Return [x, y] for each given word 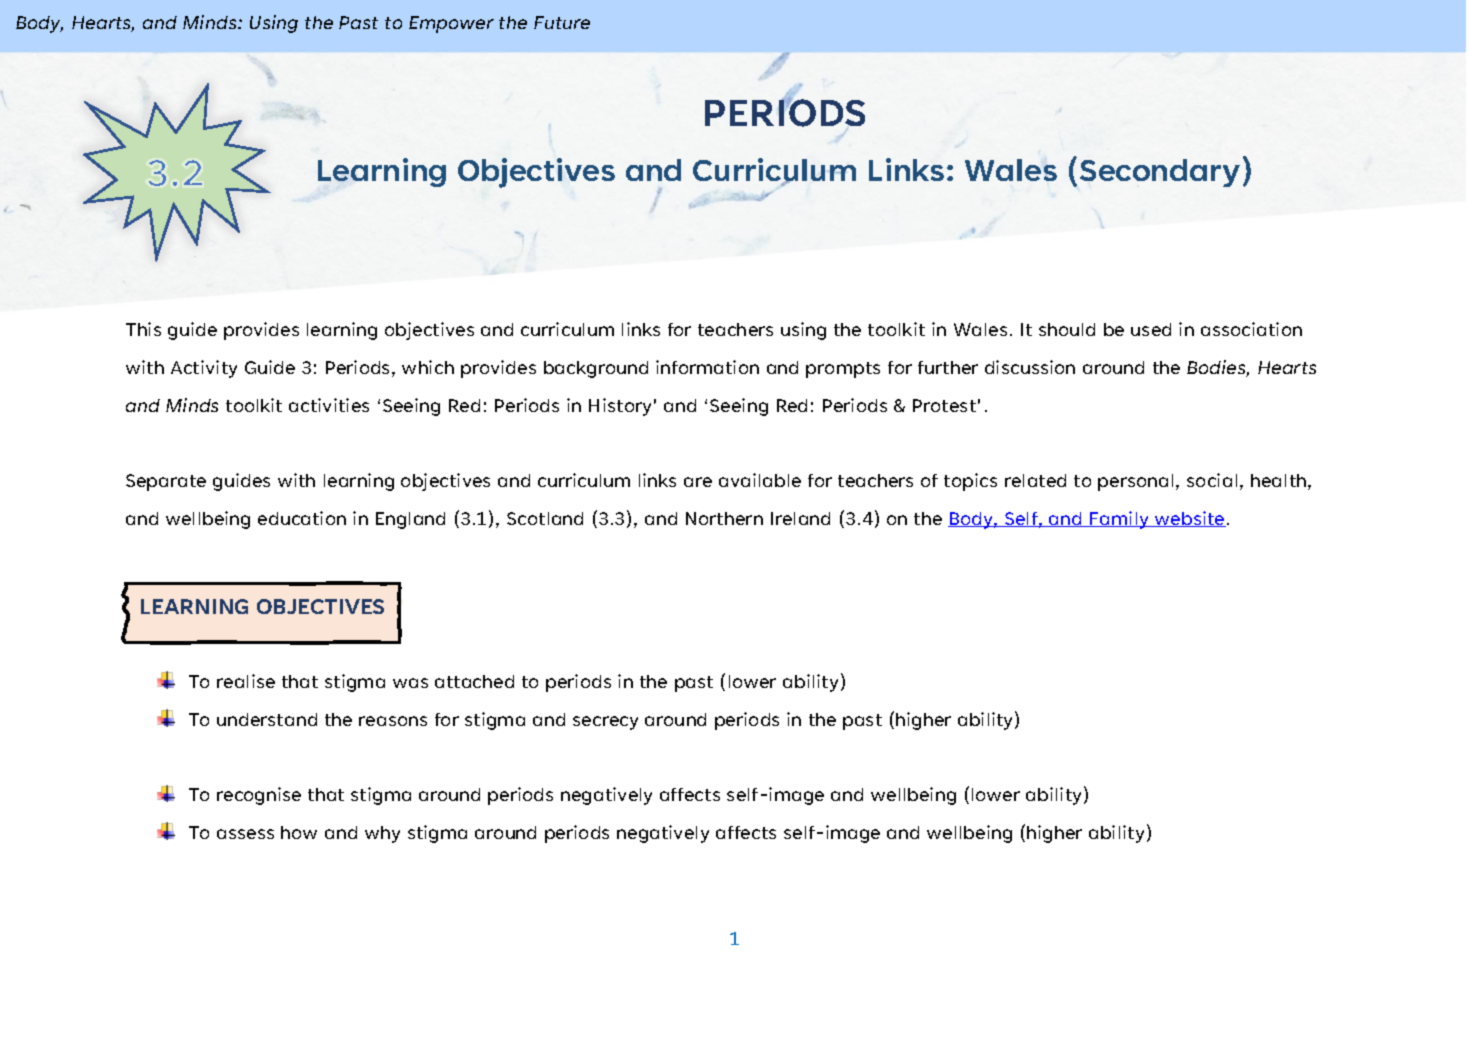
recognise [259, 796]
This [143, 329]
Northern [724, 518]
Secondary [1160, 173]
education [302, 518]
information [707, 367]
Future [562, 22]
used [1151, 329]
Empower [451, 24]
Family [1119, 520]
